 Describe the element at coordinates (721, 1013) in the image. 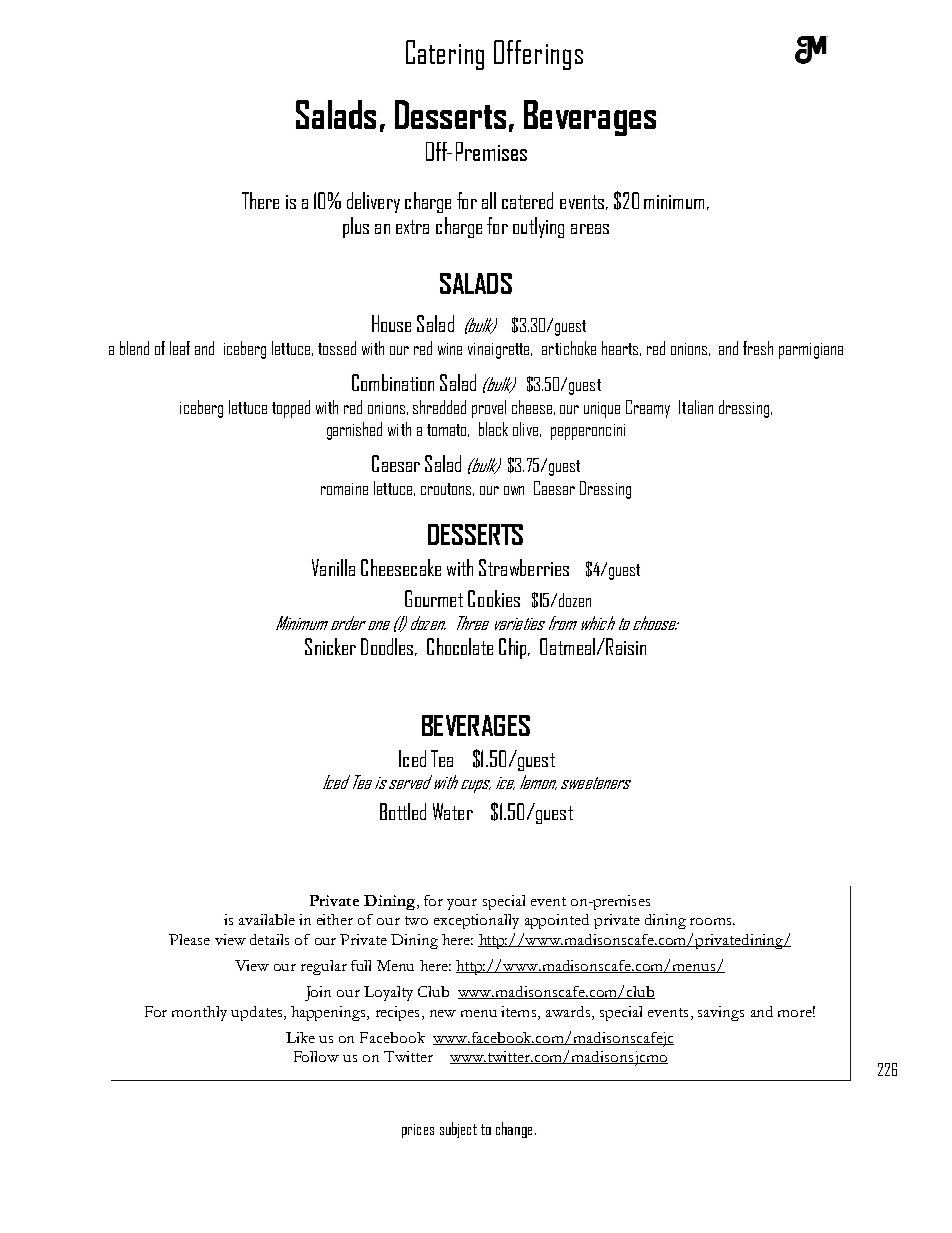

I see `savings` at that location.
